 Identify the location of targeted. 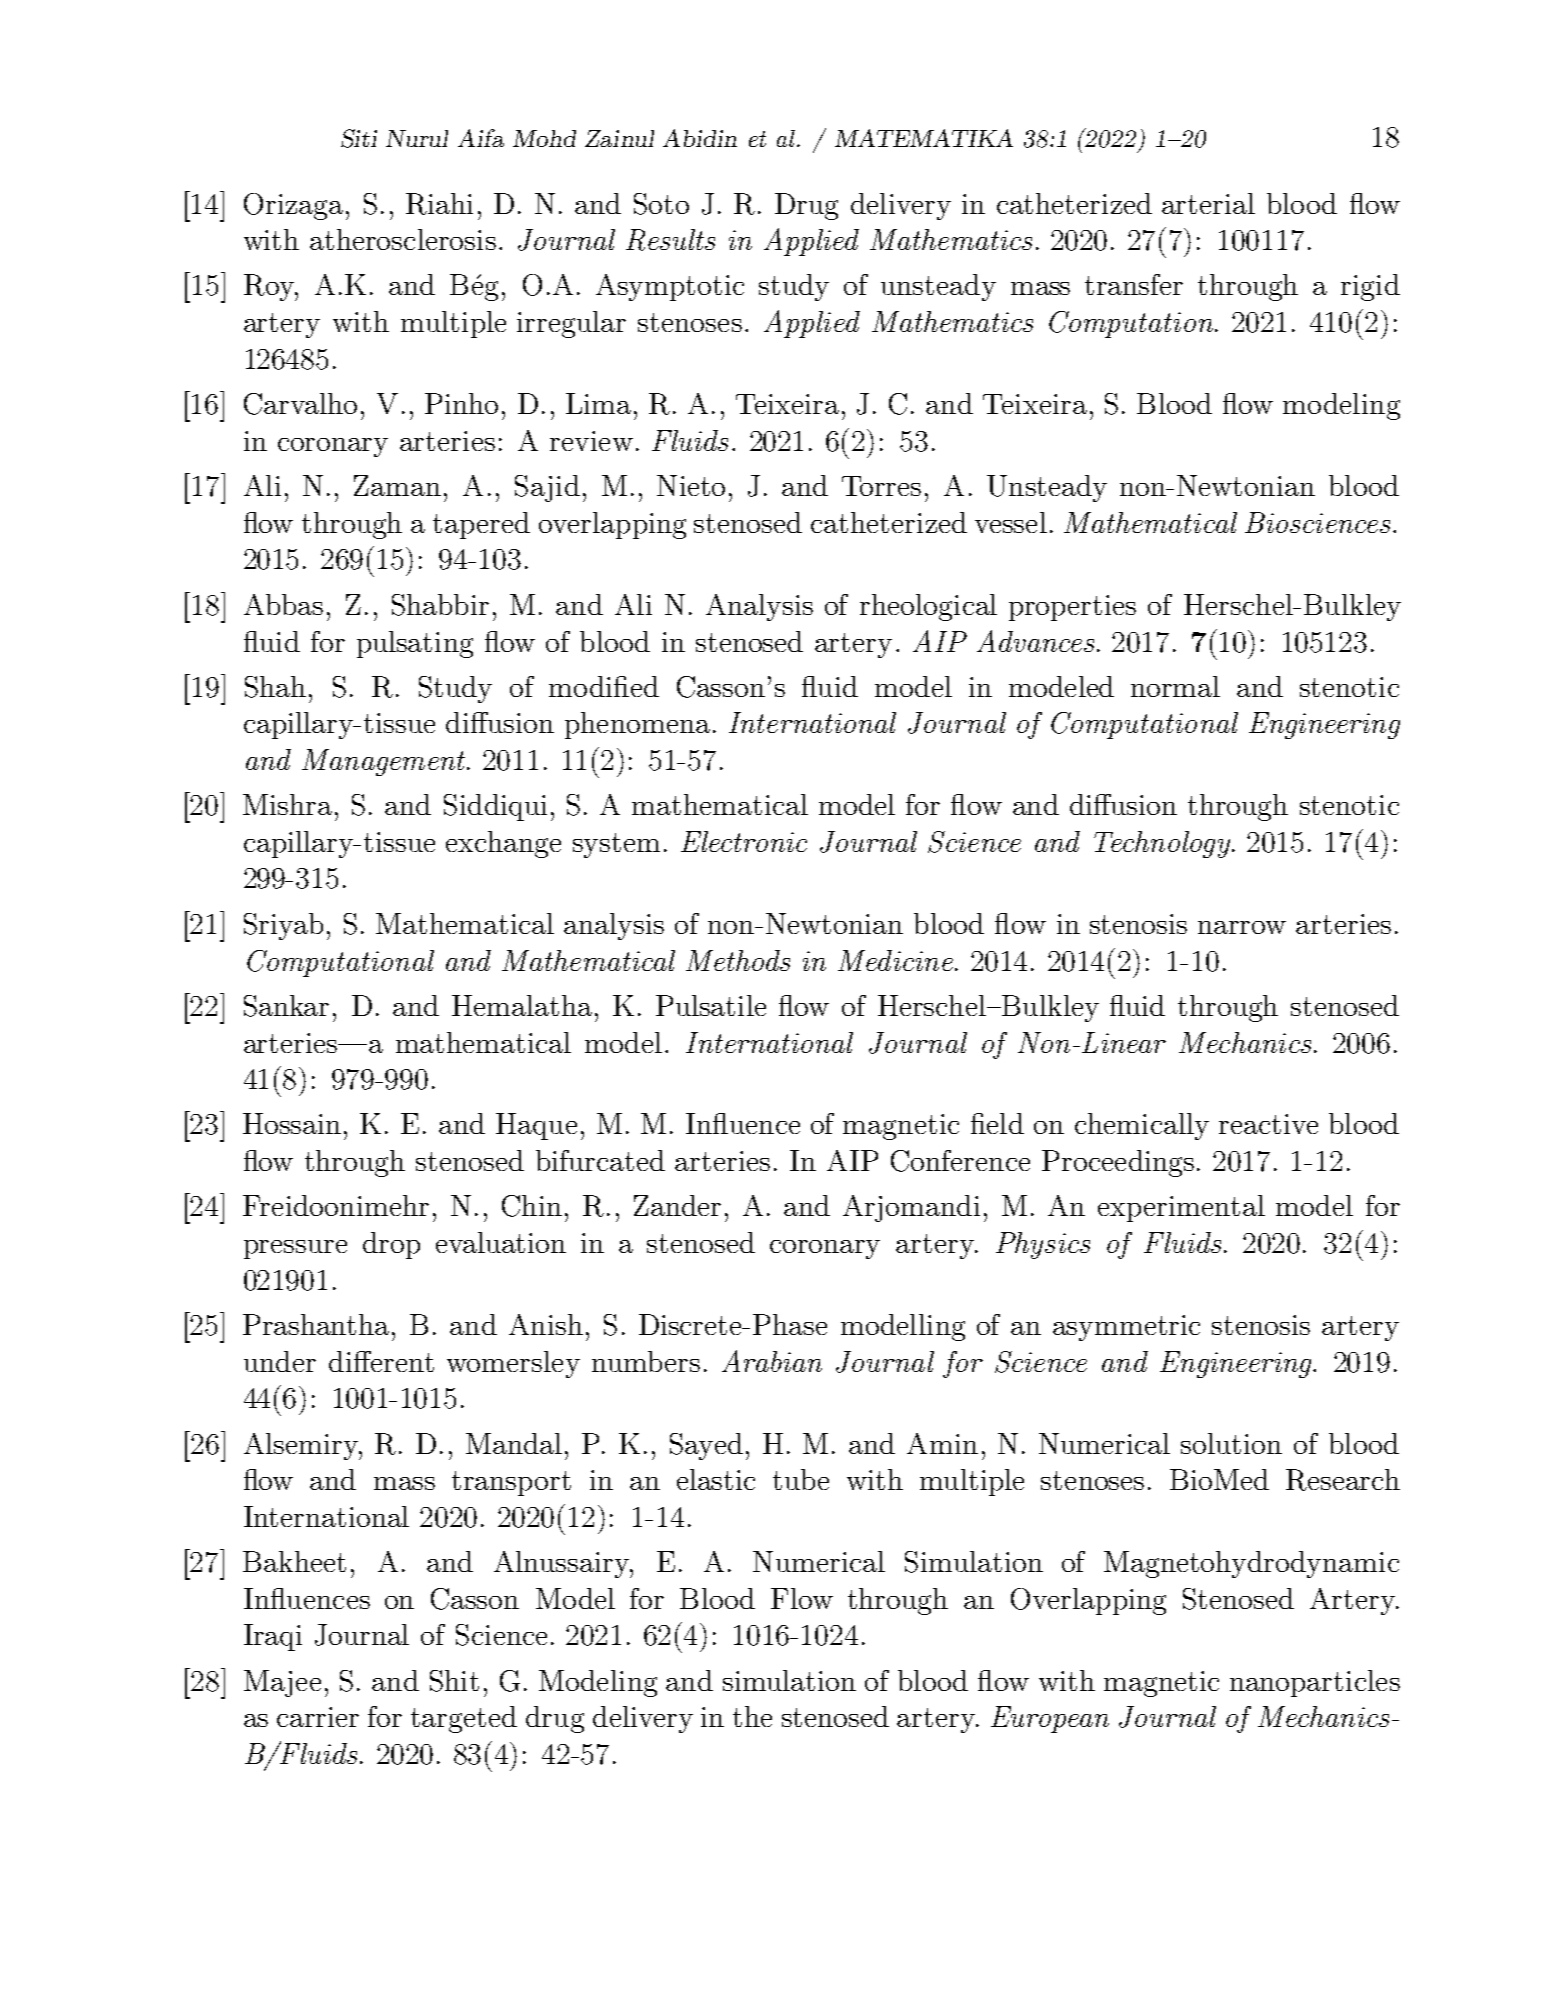
(464, 1719).
